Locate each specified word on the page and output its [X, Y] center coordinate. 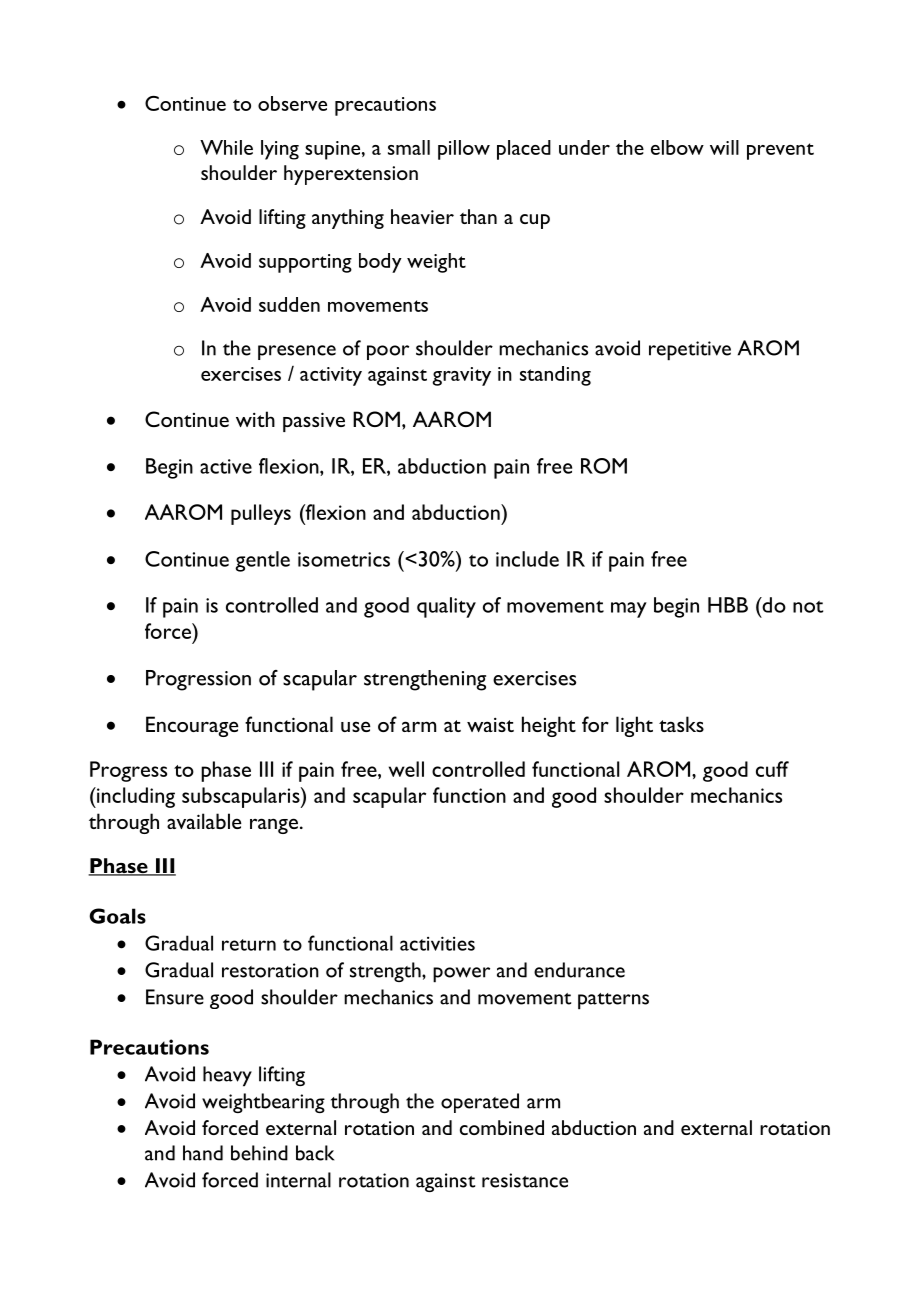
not [808, 607]
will [724, 147]
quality [446, 607]
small [409, 147]
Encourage [192, 726]
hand [203, 1153]
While [226, 147]
